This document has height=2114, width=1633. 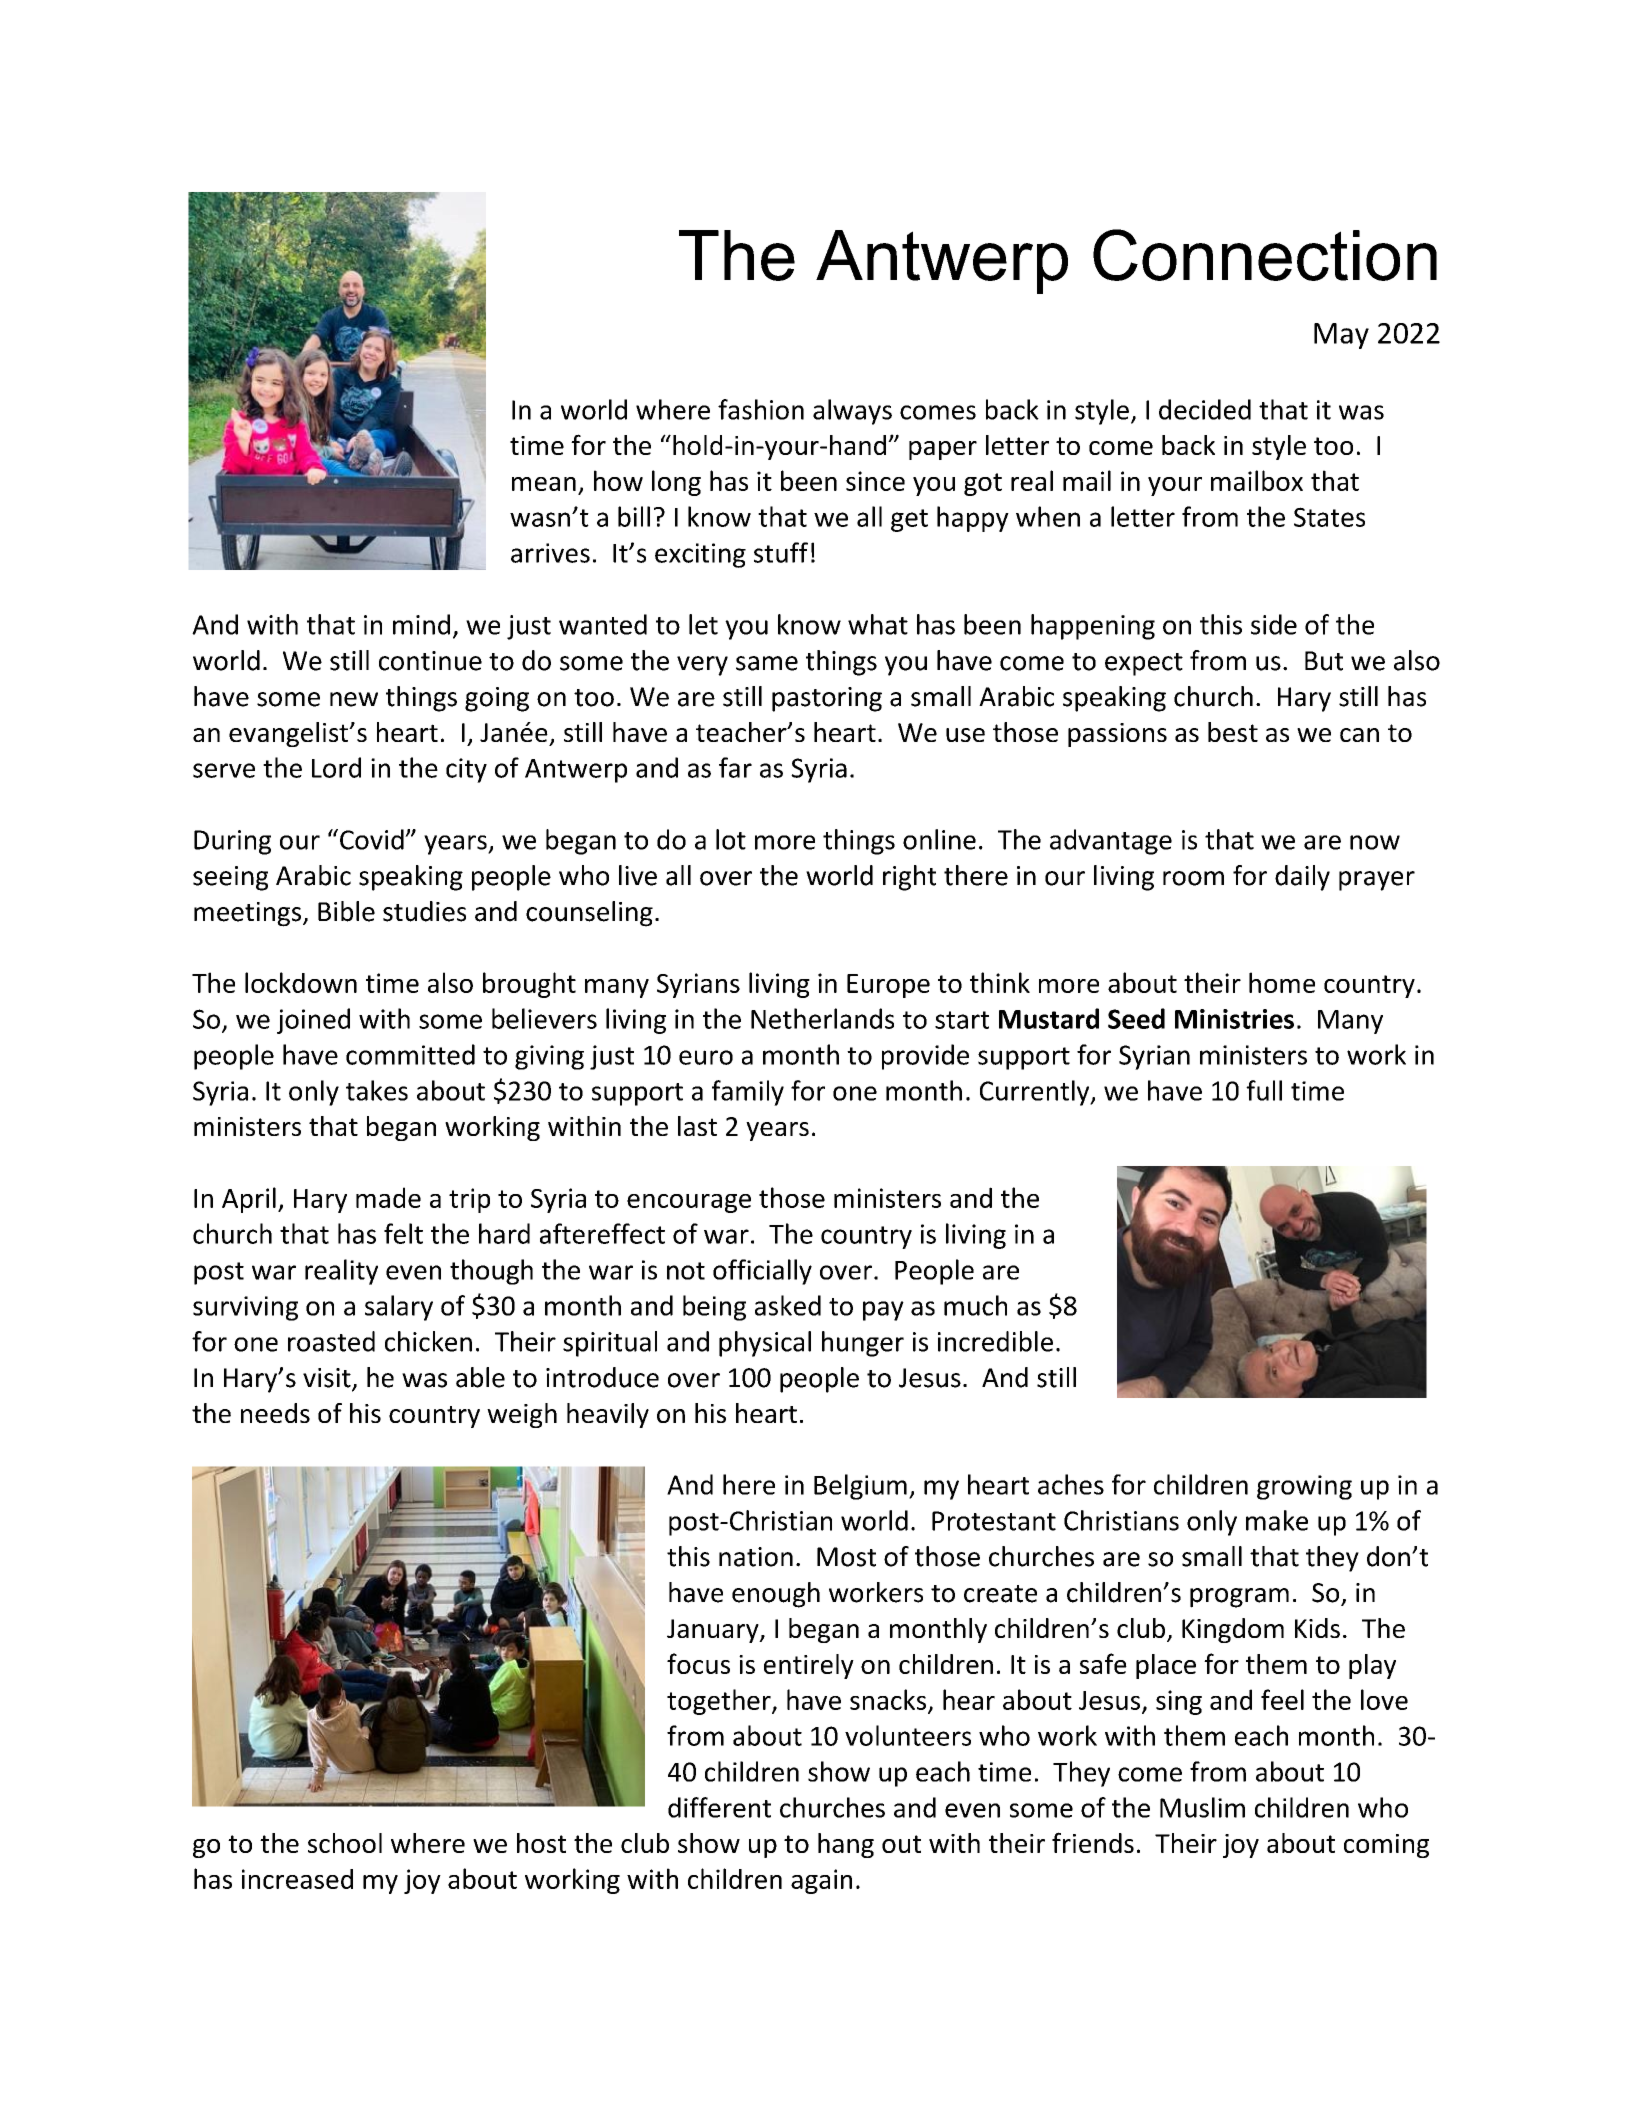 I want to click on Bible, so click(x=346, y=911).
